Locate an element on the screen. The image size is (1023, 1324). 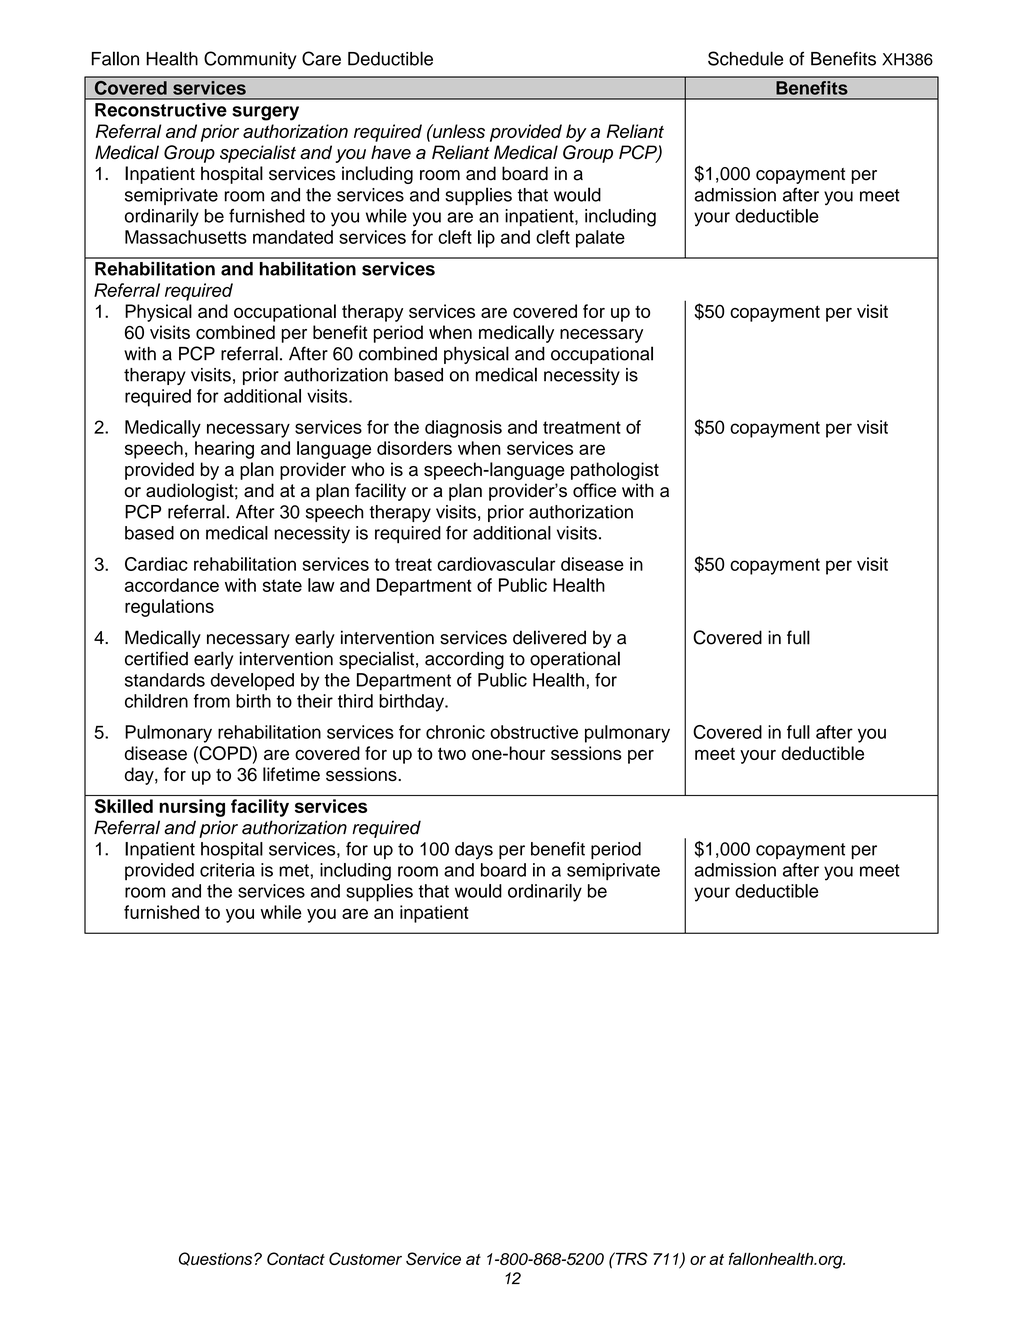
days is located at coordinates (474, 851).
